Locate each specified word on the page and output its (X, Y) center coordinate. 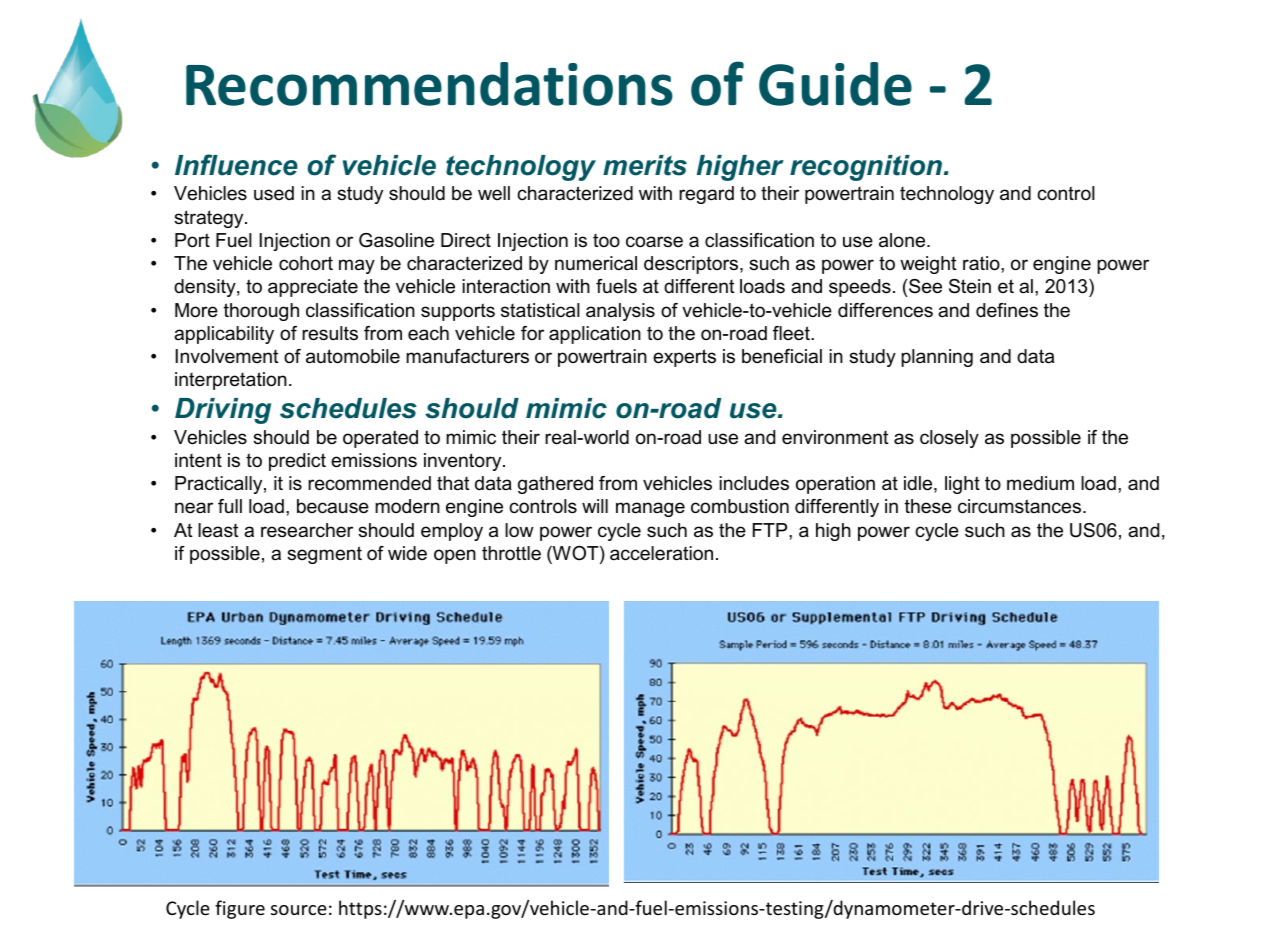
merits (645, 165)
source (299, 910)
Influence (236, 165)
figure (240, 909)
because (333, 506)
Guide (835, 84)
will (595, 506)
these (928, 506)
